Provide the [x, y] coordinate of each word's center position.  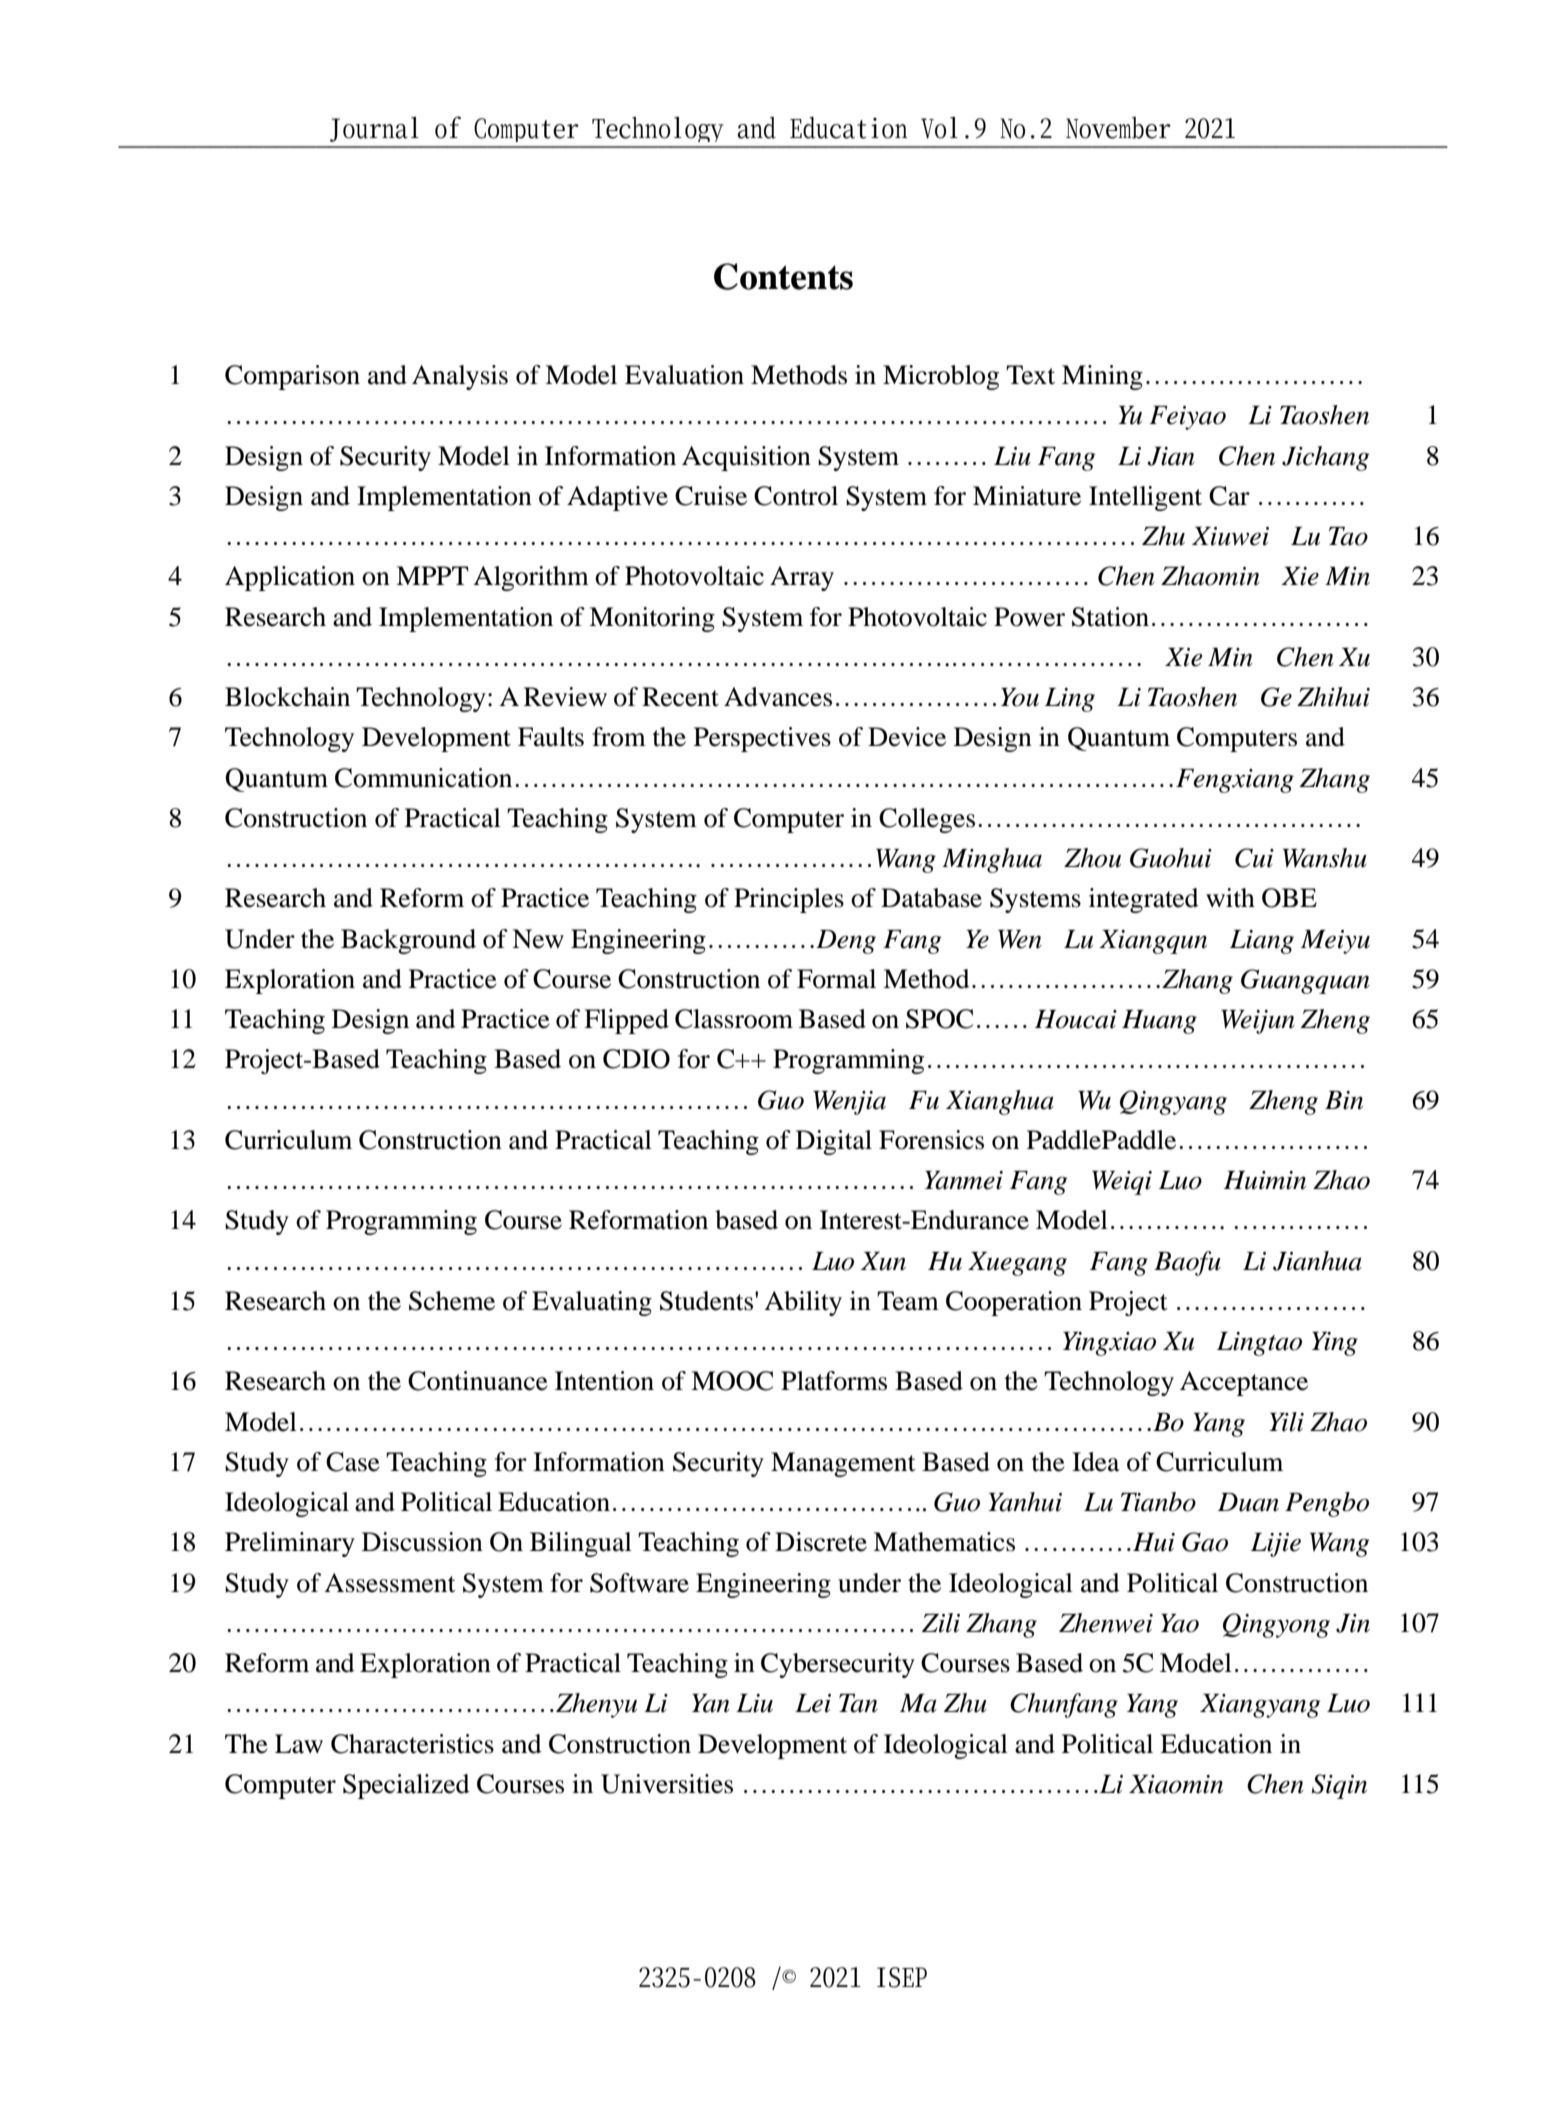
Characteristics [412, 1744]
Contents [783, 276]
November [1118, 128]
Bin [1344, 1100]
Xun [883, 1261]
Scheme [452, 1301]
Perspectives [762, 739]
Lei [813, 1703]
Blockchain [287, 697]
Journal [374, 129]
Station [1110, 617]
